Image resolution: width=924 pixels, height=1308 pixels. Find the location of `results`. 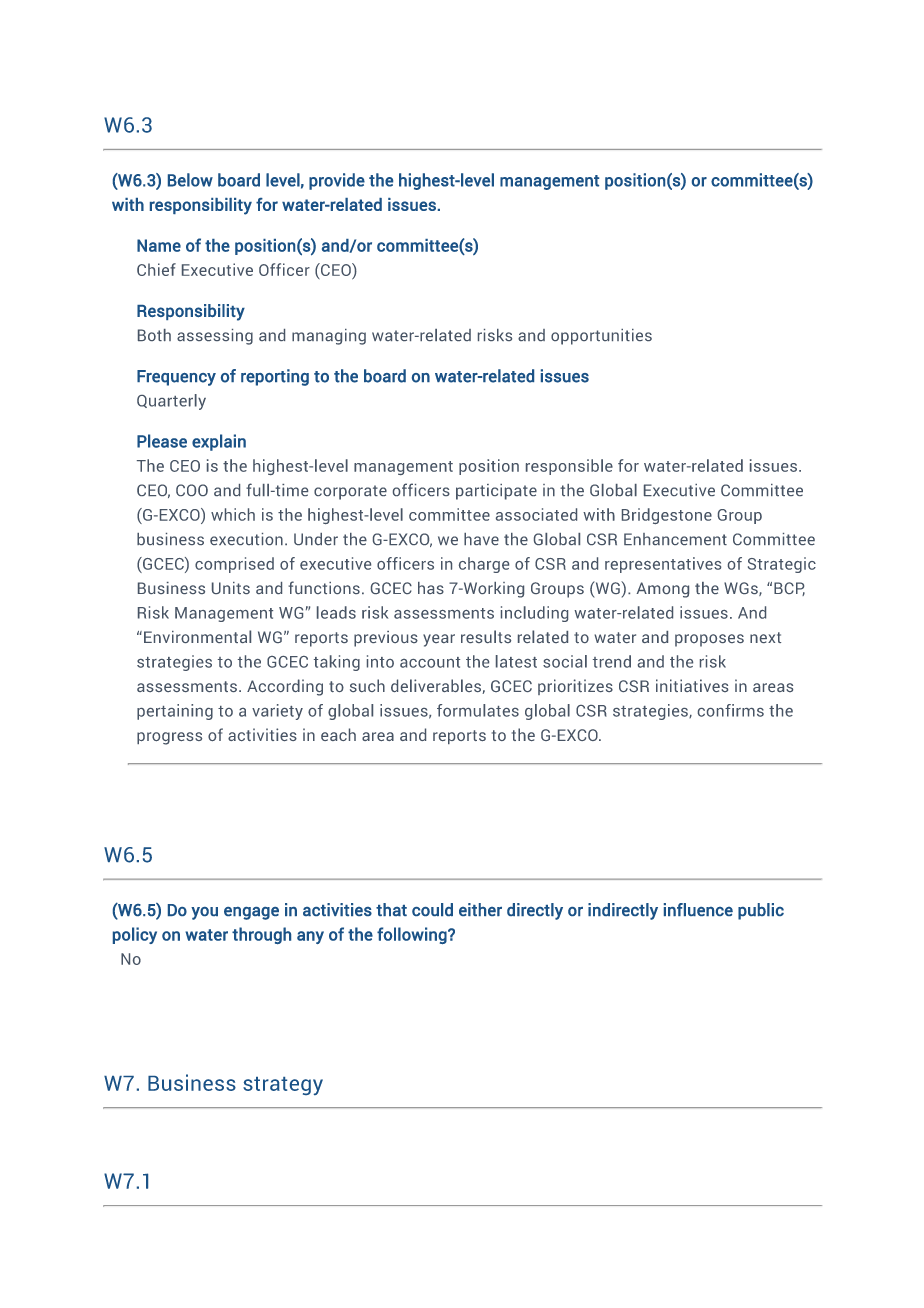

results is located at coordinates (486, 636).
